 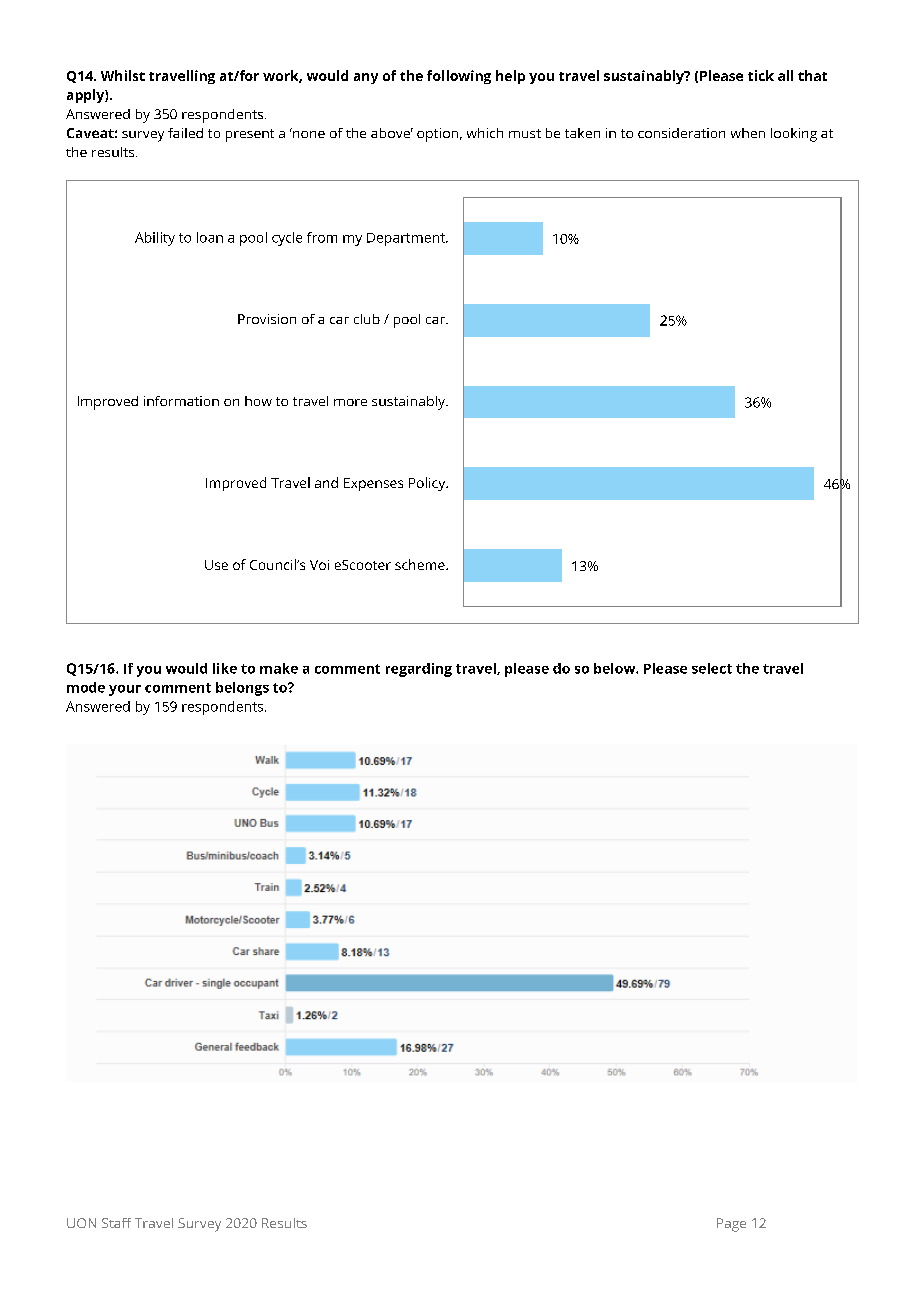 I want to click on regarding, so click(x=419, y=670).
